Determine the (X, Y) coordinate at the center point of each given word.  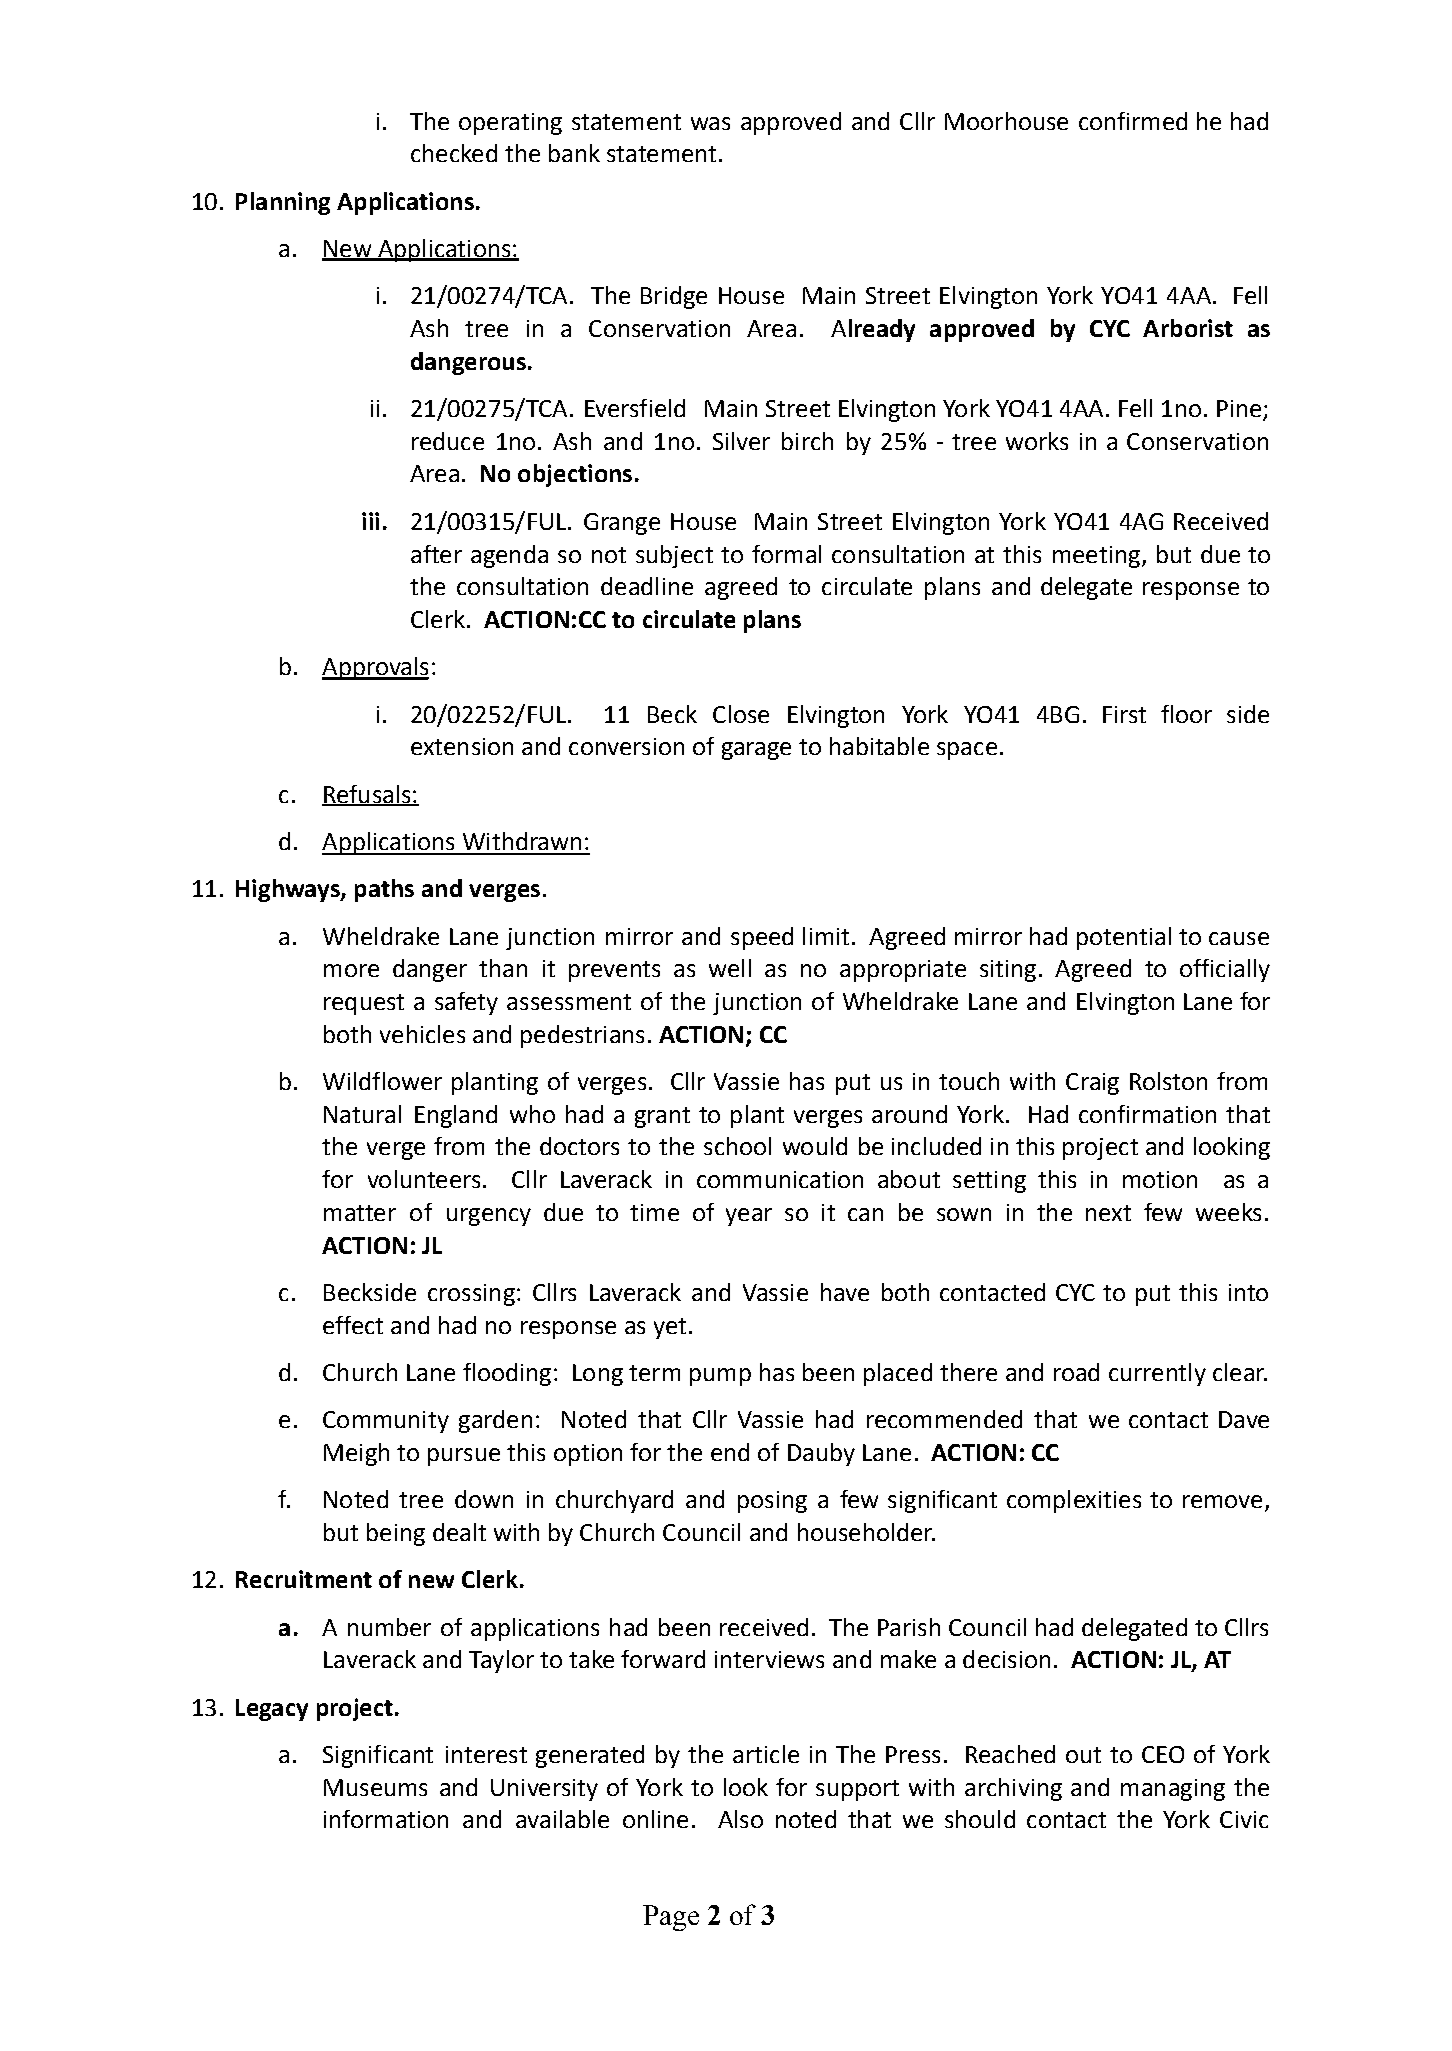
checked (454, 153)
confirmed (1133, 121)
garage (756, 751)
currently (1157, 1374)
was (710, 123)
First (1124, 714)
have (845, 1292)
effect (353, 1325)
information (386, 1819)
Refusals (367, 795)
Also (740, 1819)
